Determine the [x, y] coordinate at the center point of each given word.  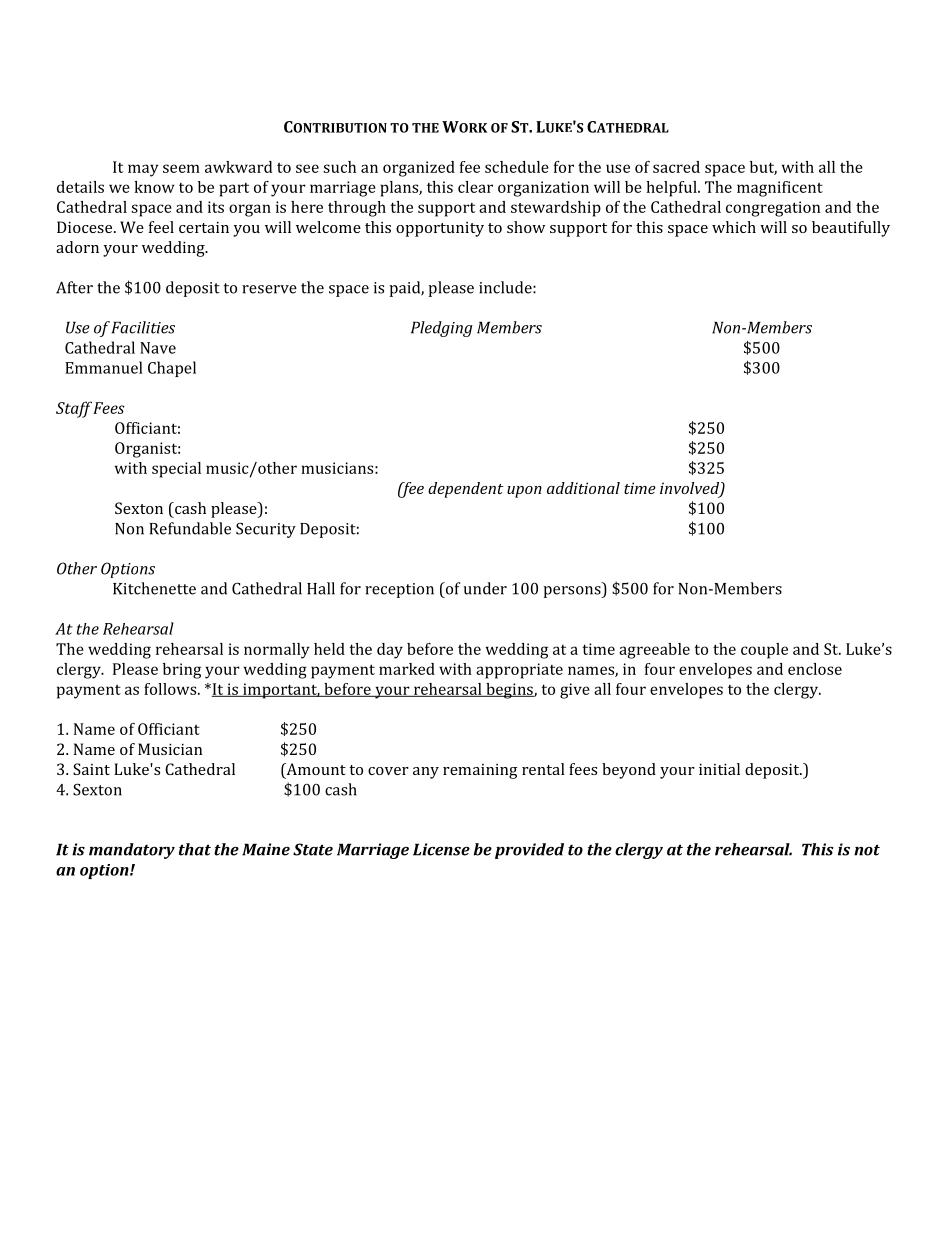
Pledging [442, 329]
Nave [158, 348]
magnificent [780, 189]
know [154, 187]
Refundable [190, 528]
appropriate [519, 671]
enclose [815, 669]
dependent [465, 490]
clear [475, 187]
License [441, 849]
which [734, 227]
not [867, 850]
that [195, 849]
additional [583, 488]
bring [182, 671]
